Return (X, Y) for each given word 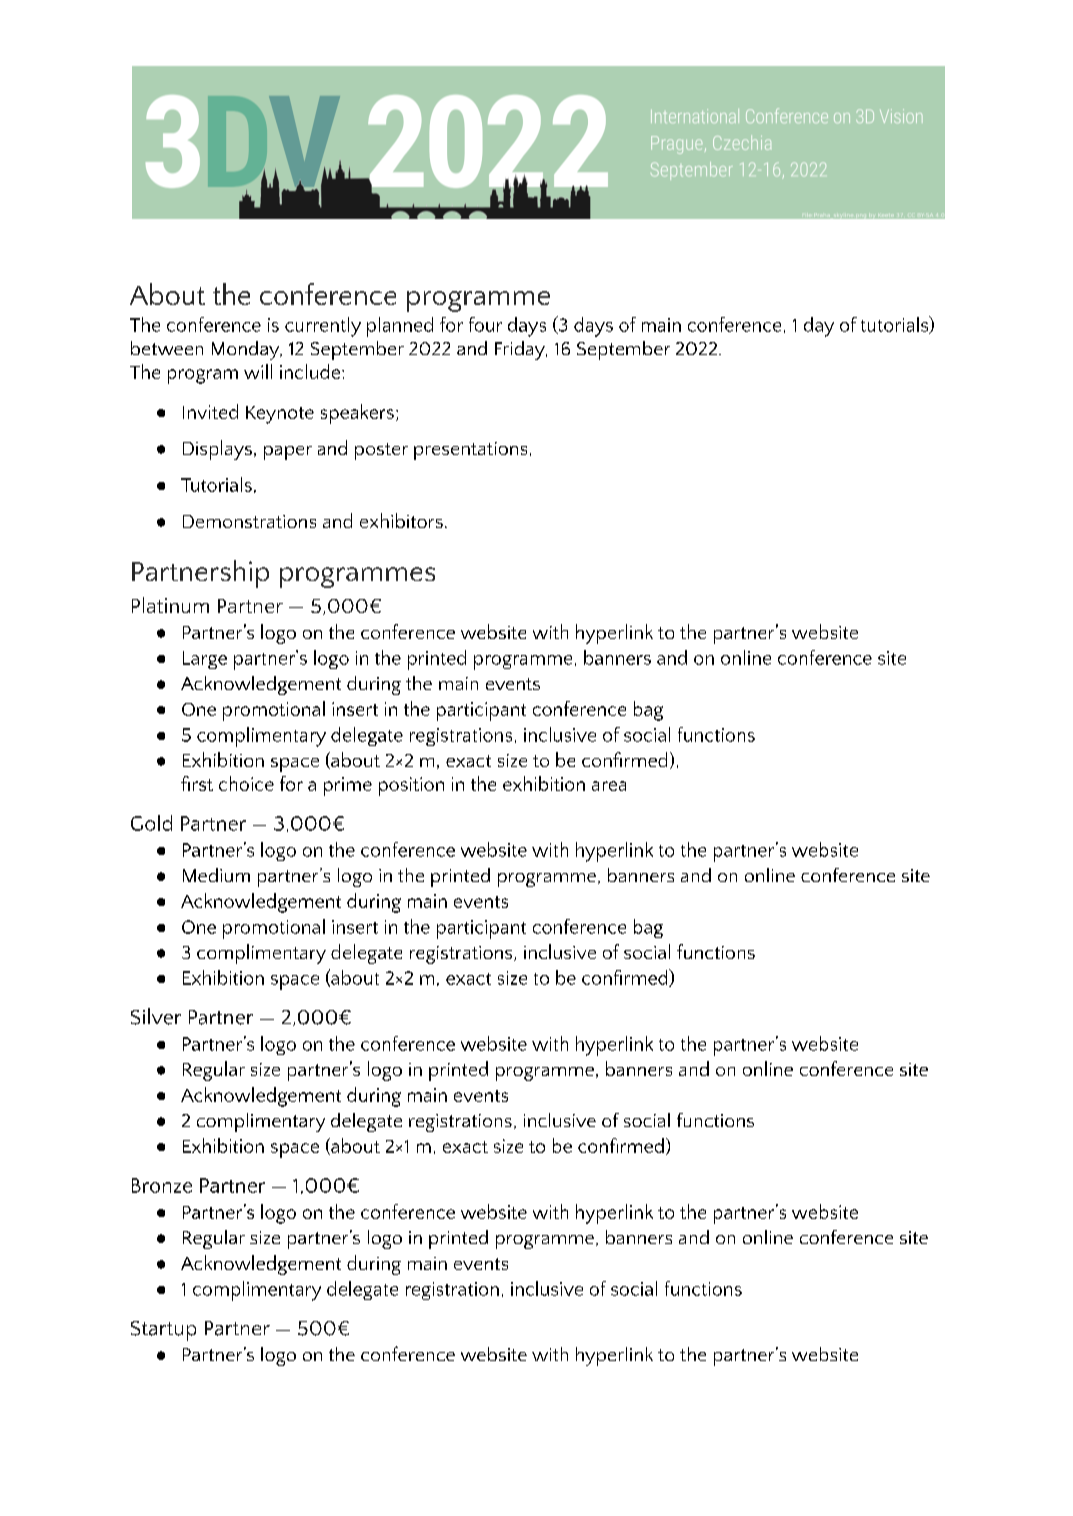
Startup (163, 1331)
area (609, 786)
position (411, 786)
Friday (521, 350)
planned (400, 327)
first (197, 783)
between (167, 348)
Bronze (162, 1185)
